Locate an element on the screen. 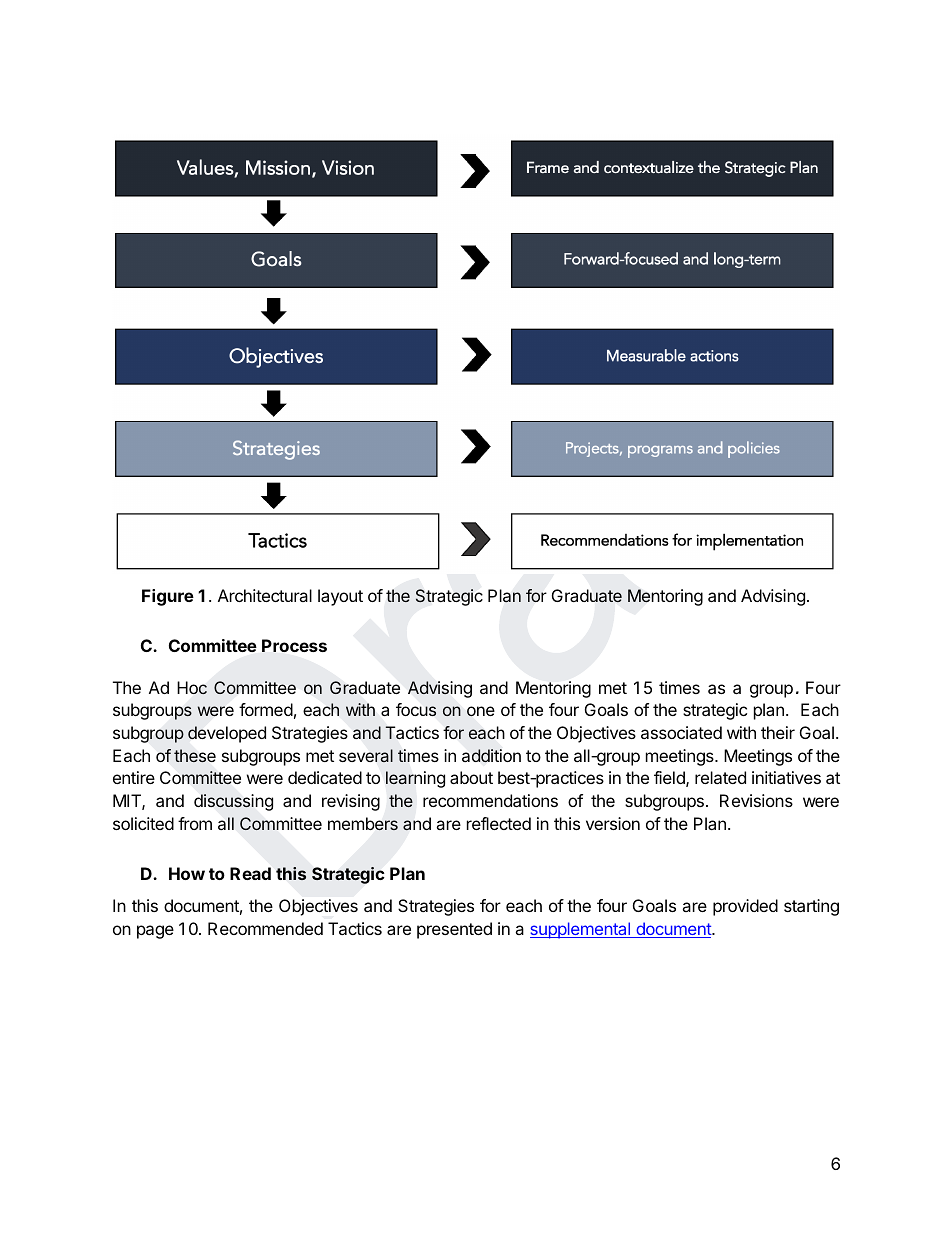  presented is located at coordinates (454, 930).
